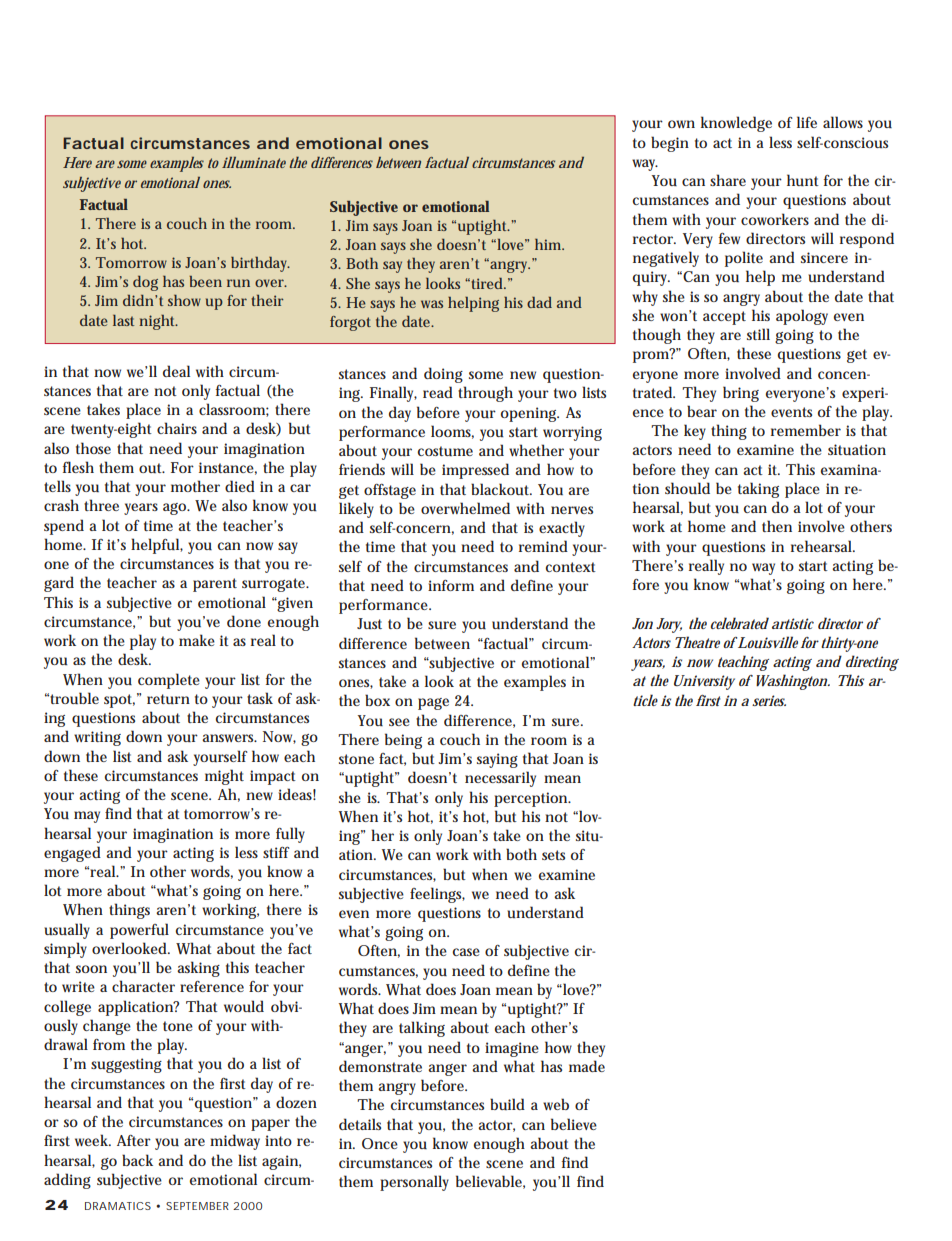 This screenshot has height=1241, width=952. What do you see at coordinates (553, 855) in the screenshot?
I see `sets` at bounding box center [553, 855].
